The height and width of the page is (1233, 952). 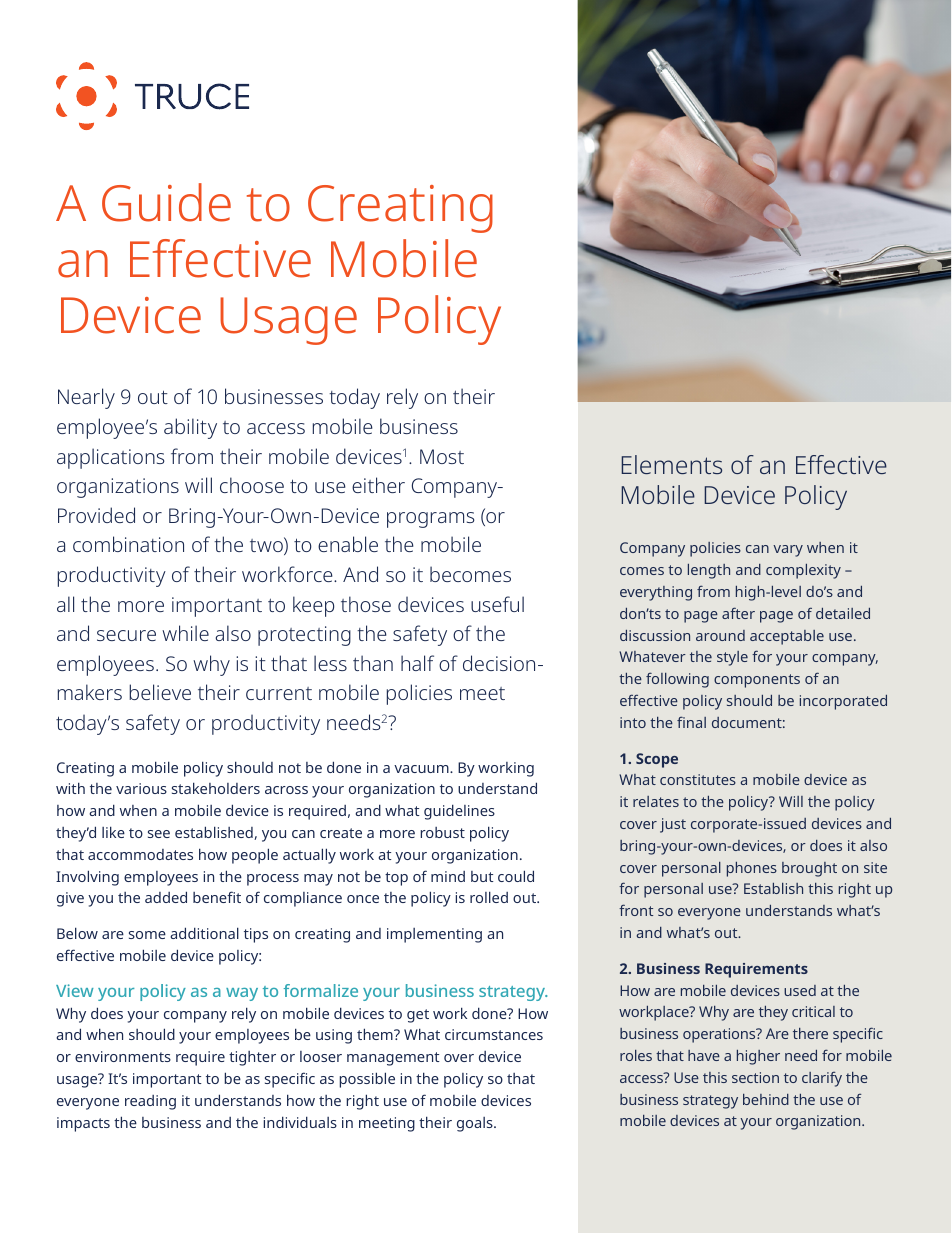 What do you see at coordinates (476, 1124) in the page?
I see `goals` at bounding box center [476, 1124].
